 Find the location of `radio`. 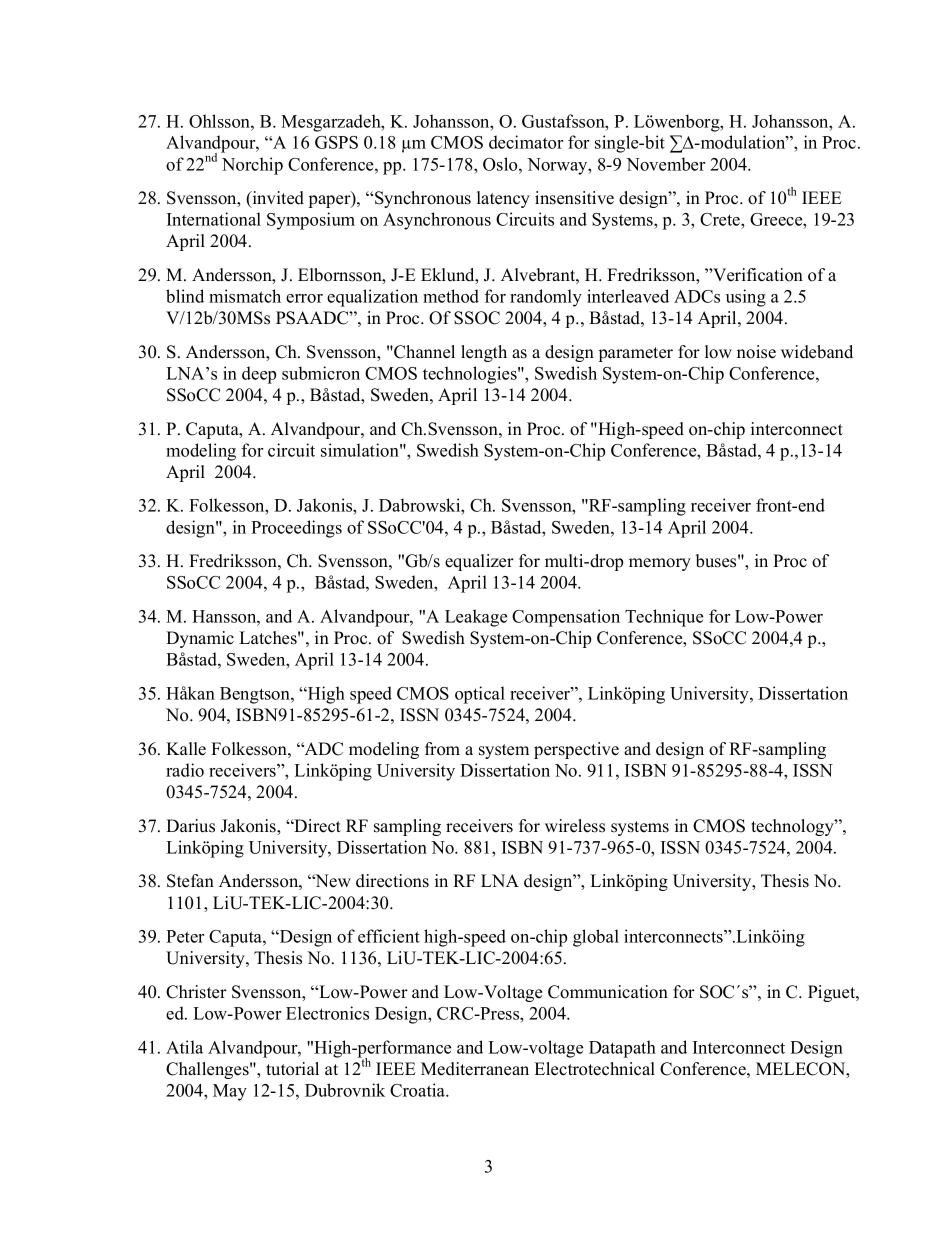

radio is located at coordinates (185, 770).
